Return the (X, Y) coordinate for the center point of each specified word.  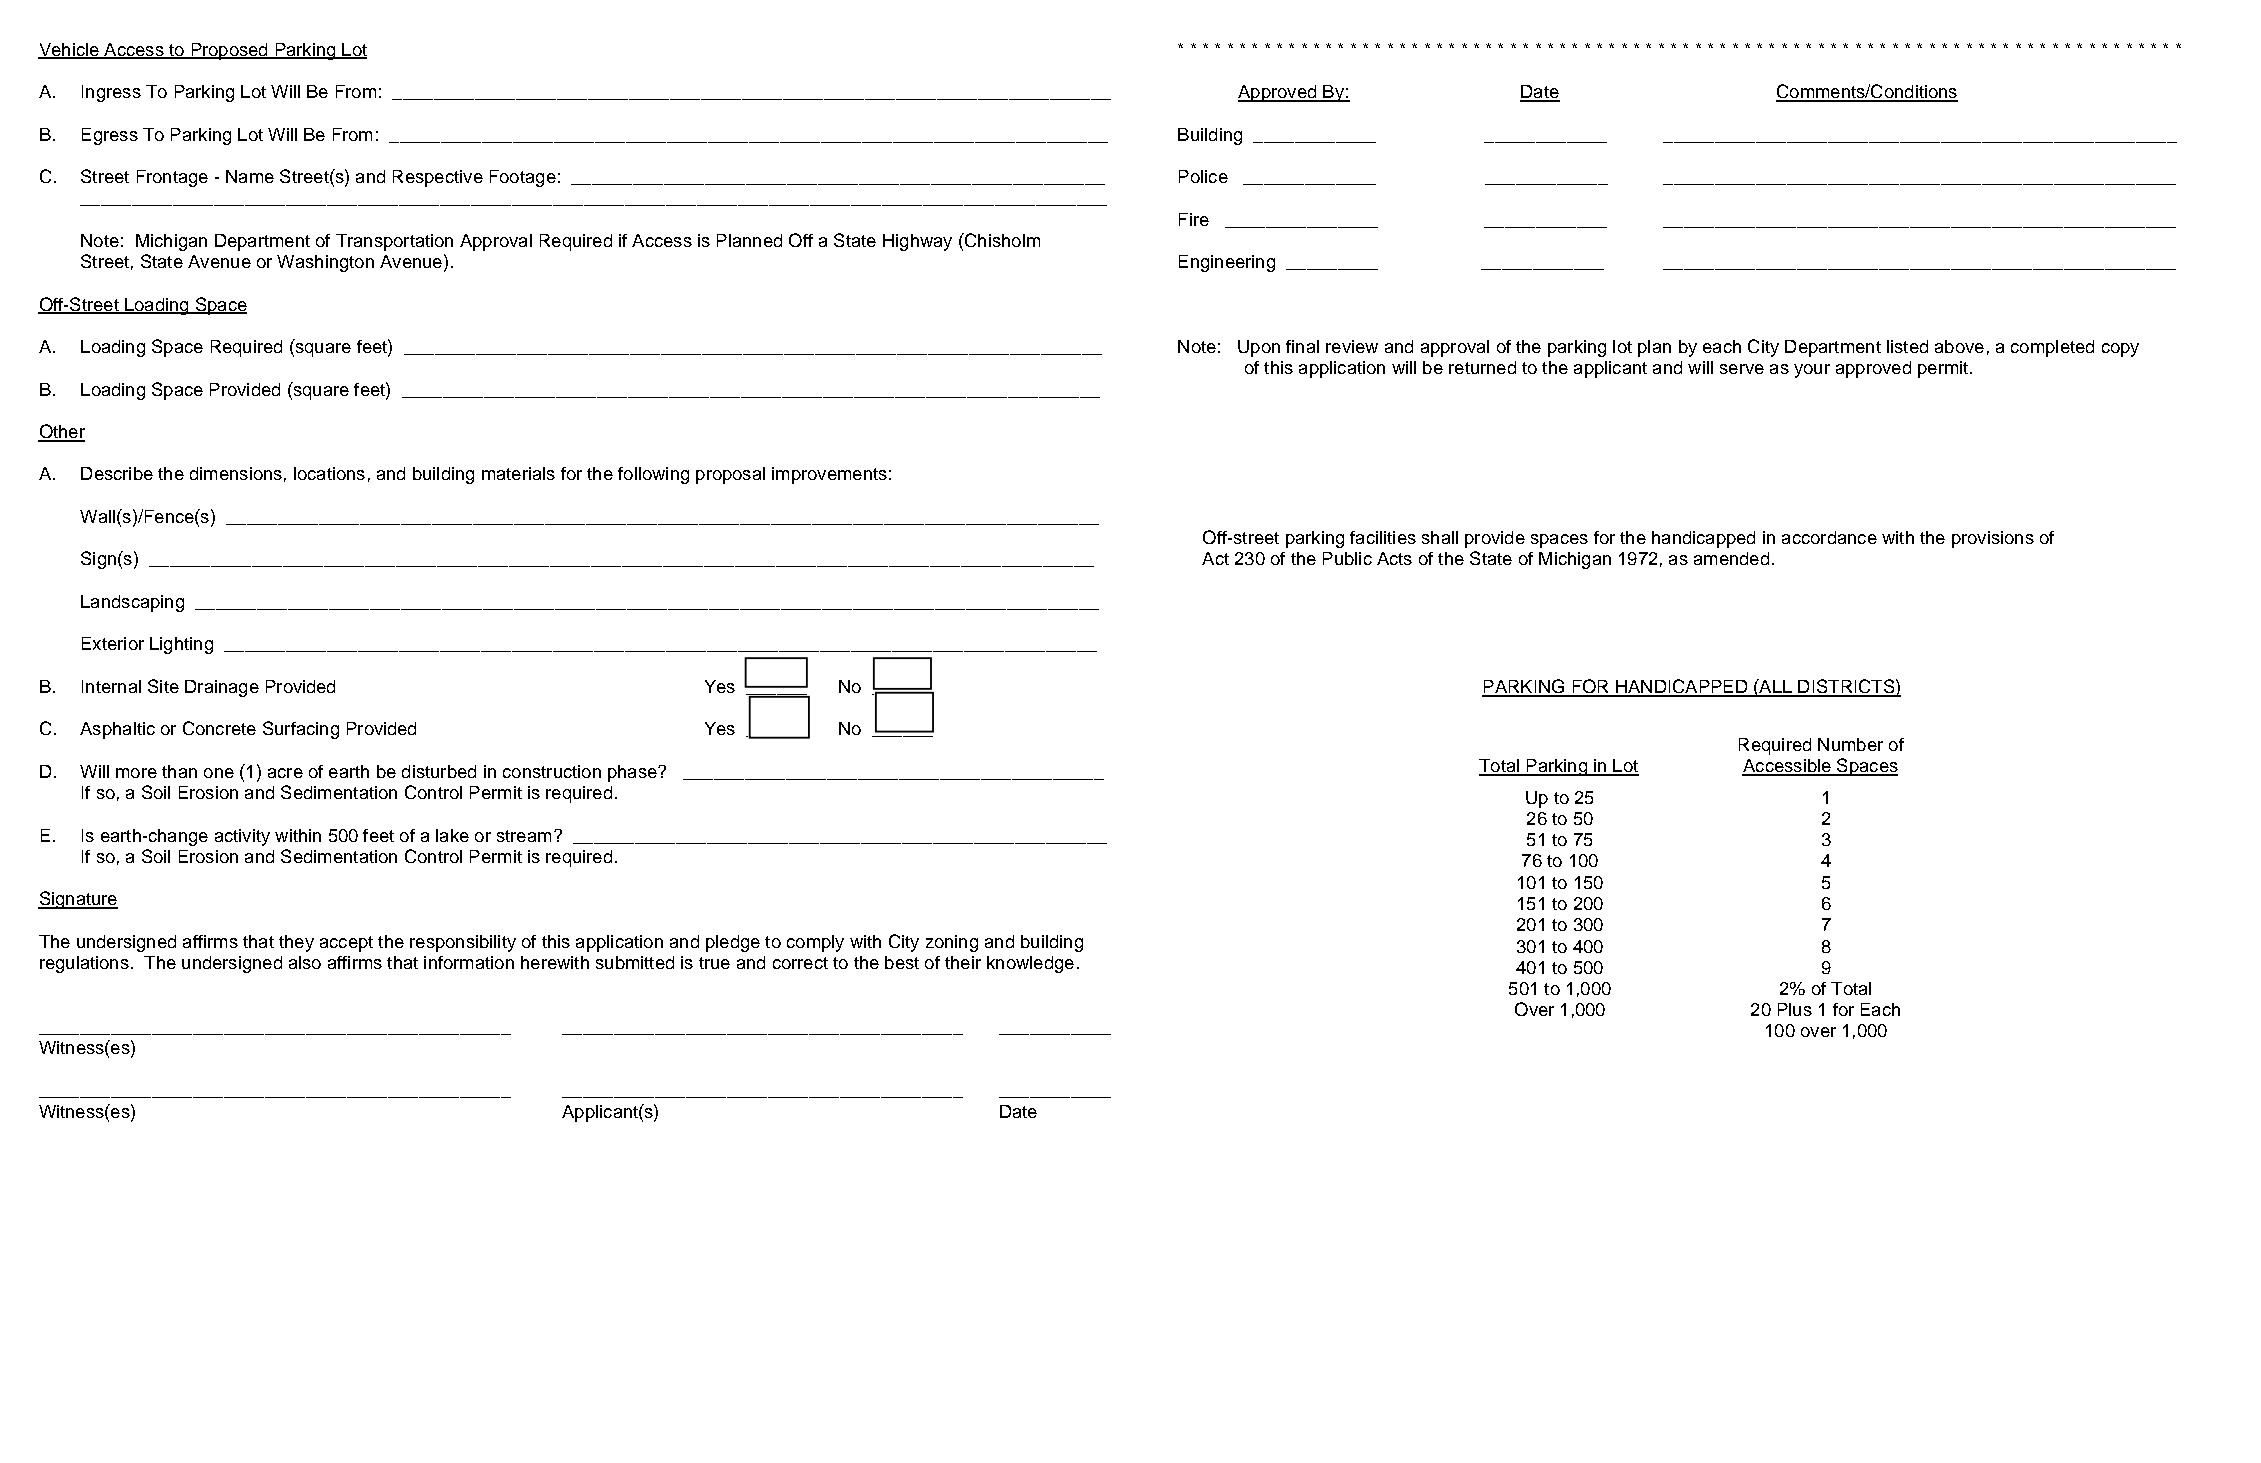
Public (1347, 558)
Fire (1194, 219)
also (305, 962)
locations (329, 473)
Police (1203, 176)
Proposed (229, 51)
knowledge (1030, 964)
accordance (1829, 537)
